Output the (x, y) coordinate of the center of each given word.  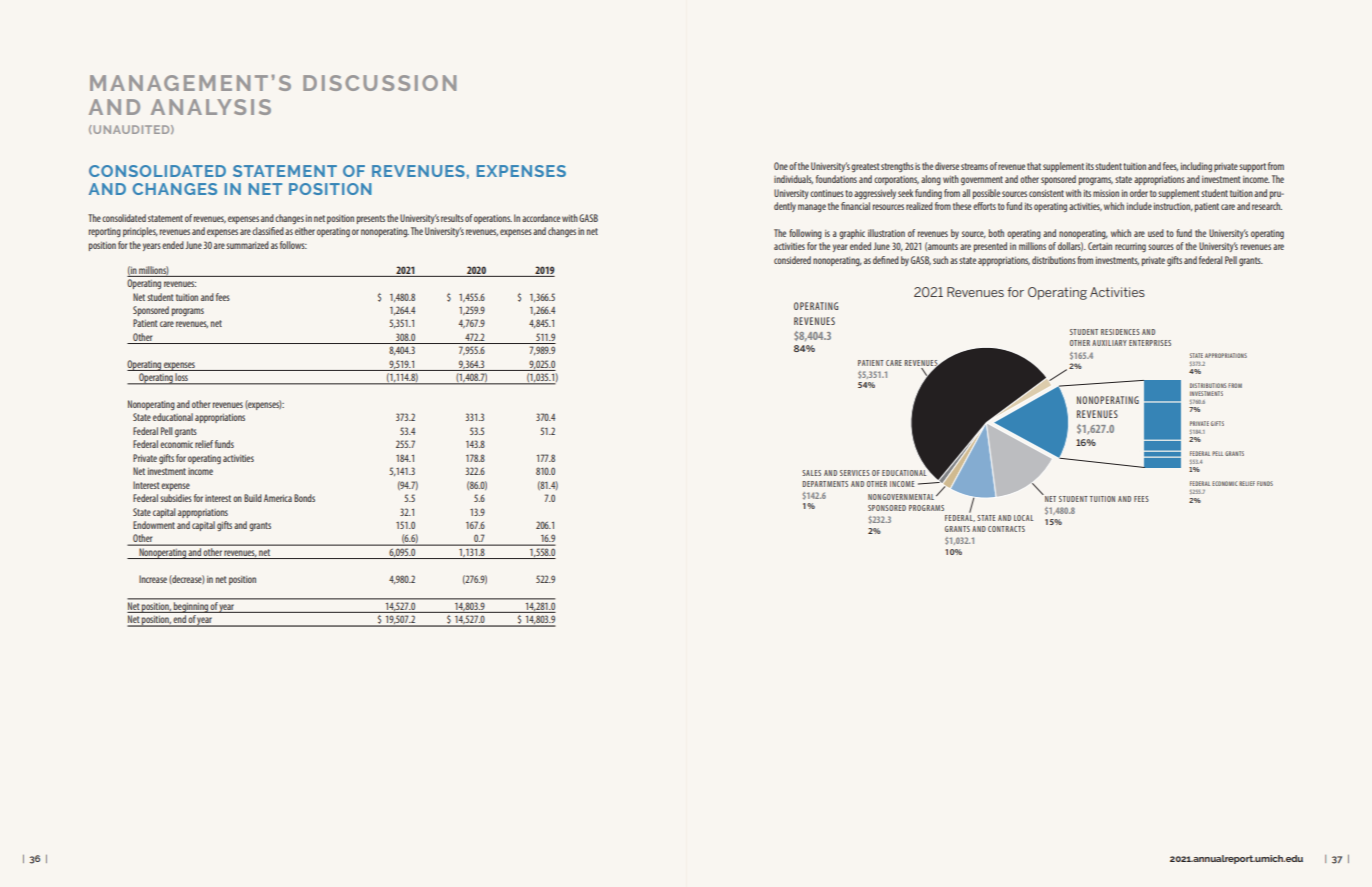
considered (792, 260)
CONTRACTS (1006, 529)
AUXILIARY (1109, 343)
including (1196, 167)
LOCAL (1023, 518)
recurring (1130, 247)
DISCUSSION (379, 83)
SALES (811, 473)
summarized (247, 245)
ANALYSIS (211, 107)
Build (253, 498)
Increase (153, 579)
